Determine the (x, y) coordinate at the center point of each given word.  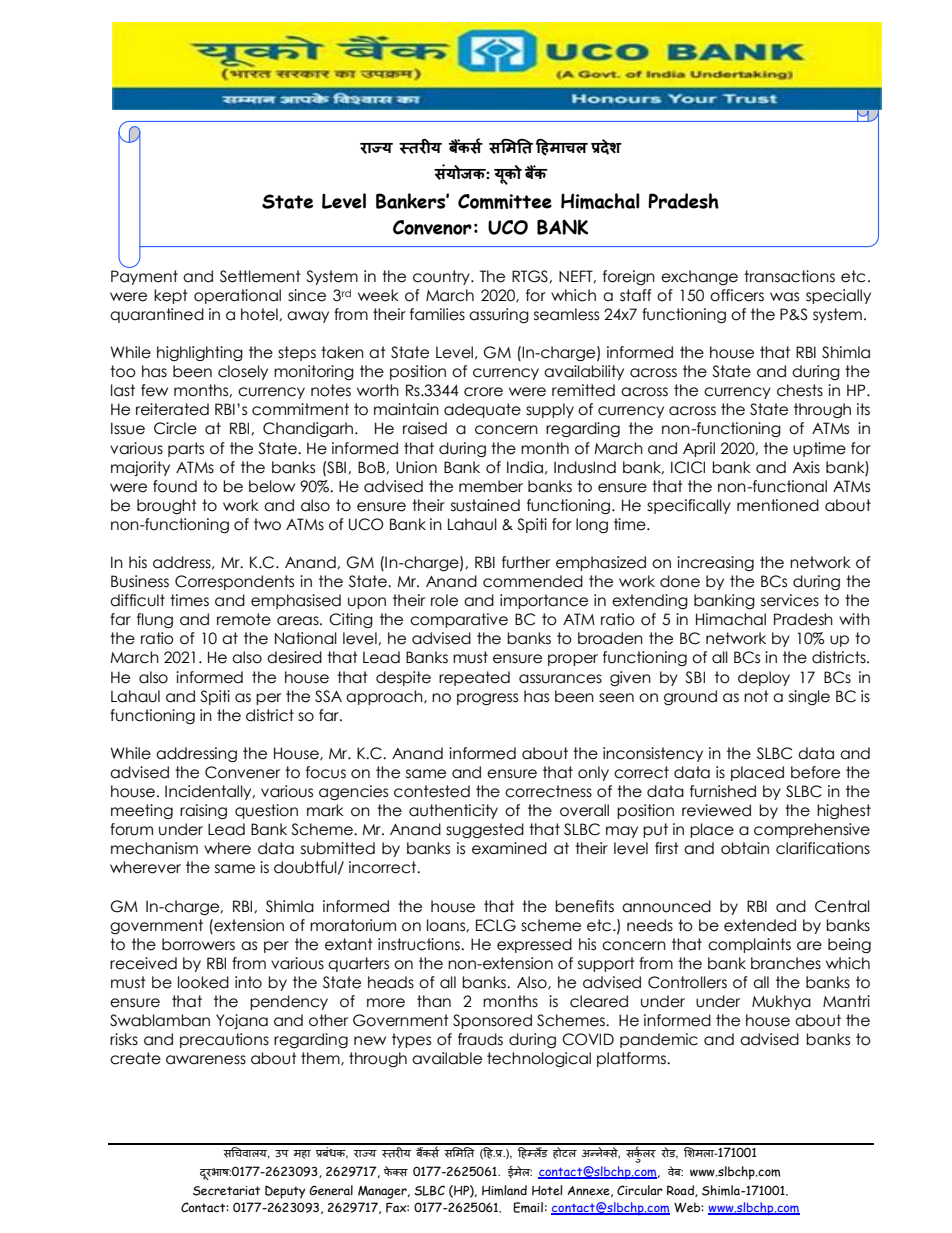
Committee (505, 201)
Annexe (589, 1191)
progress (487, 699)
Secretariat (226, 1191)
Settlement (260, 276)
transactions (789, 276)
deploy (764, 678)
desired (294, 657)
